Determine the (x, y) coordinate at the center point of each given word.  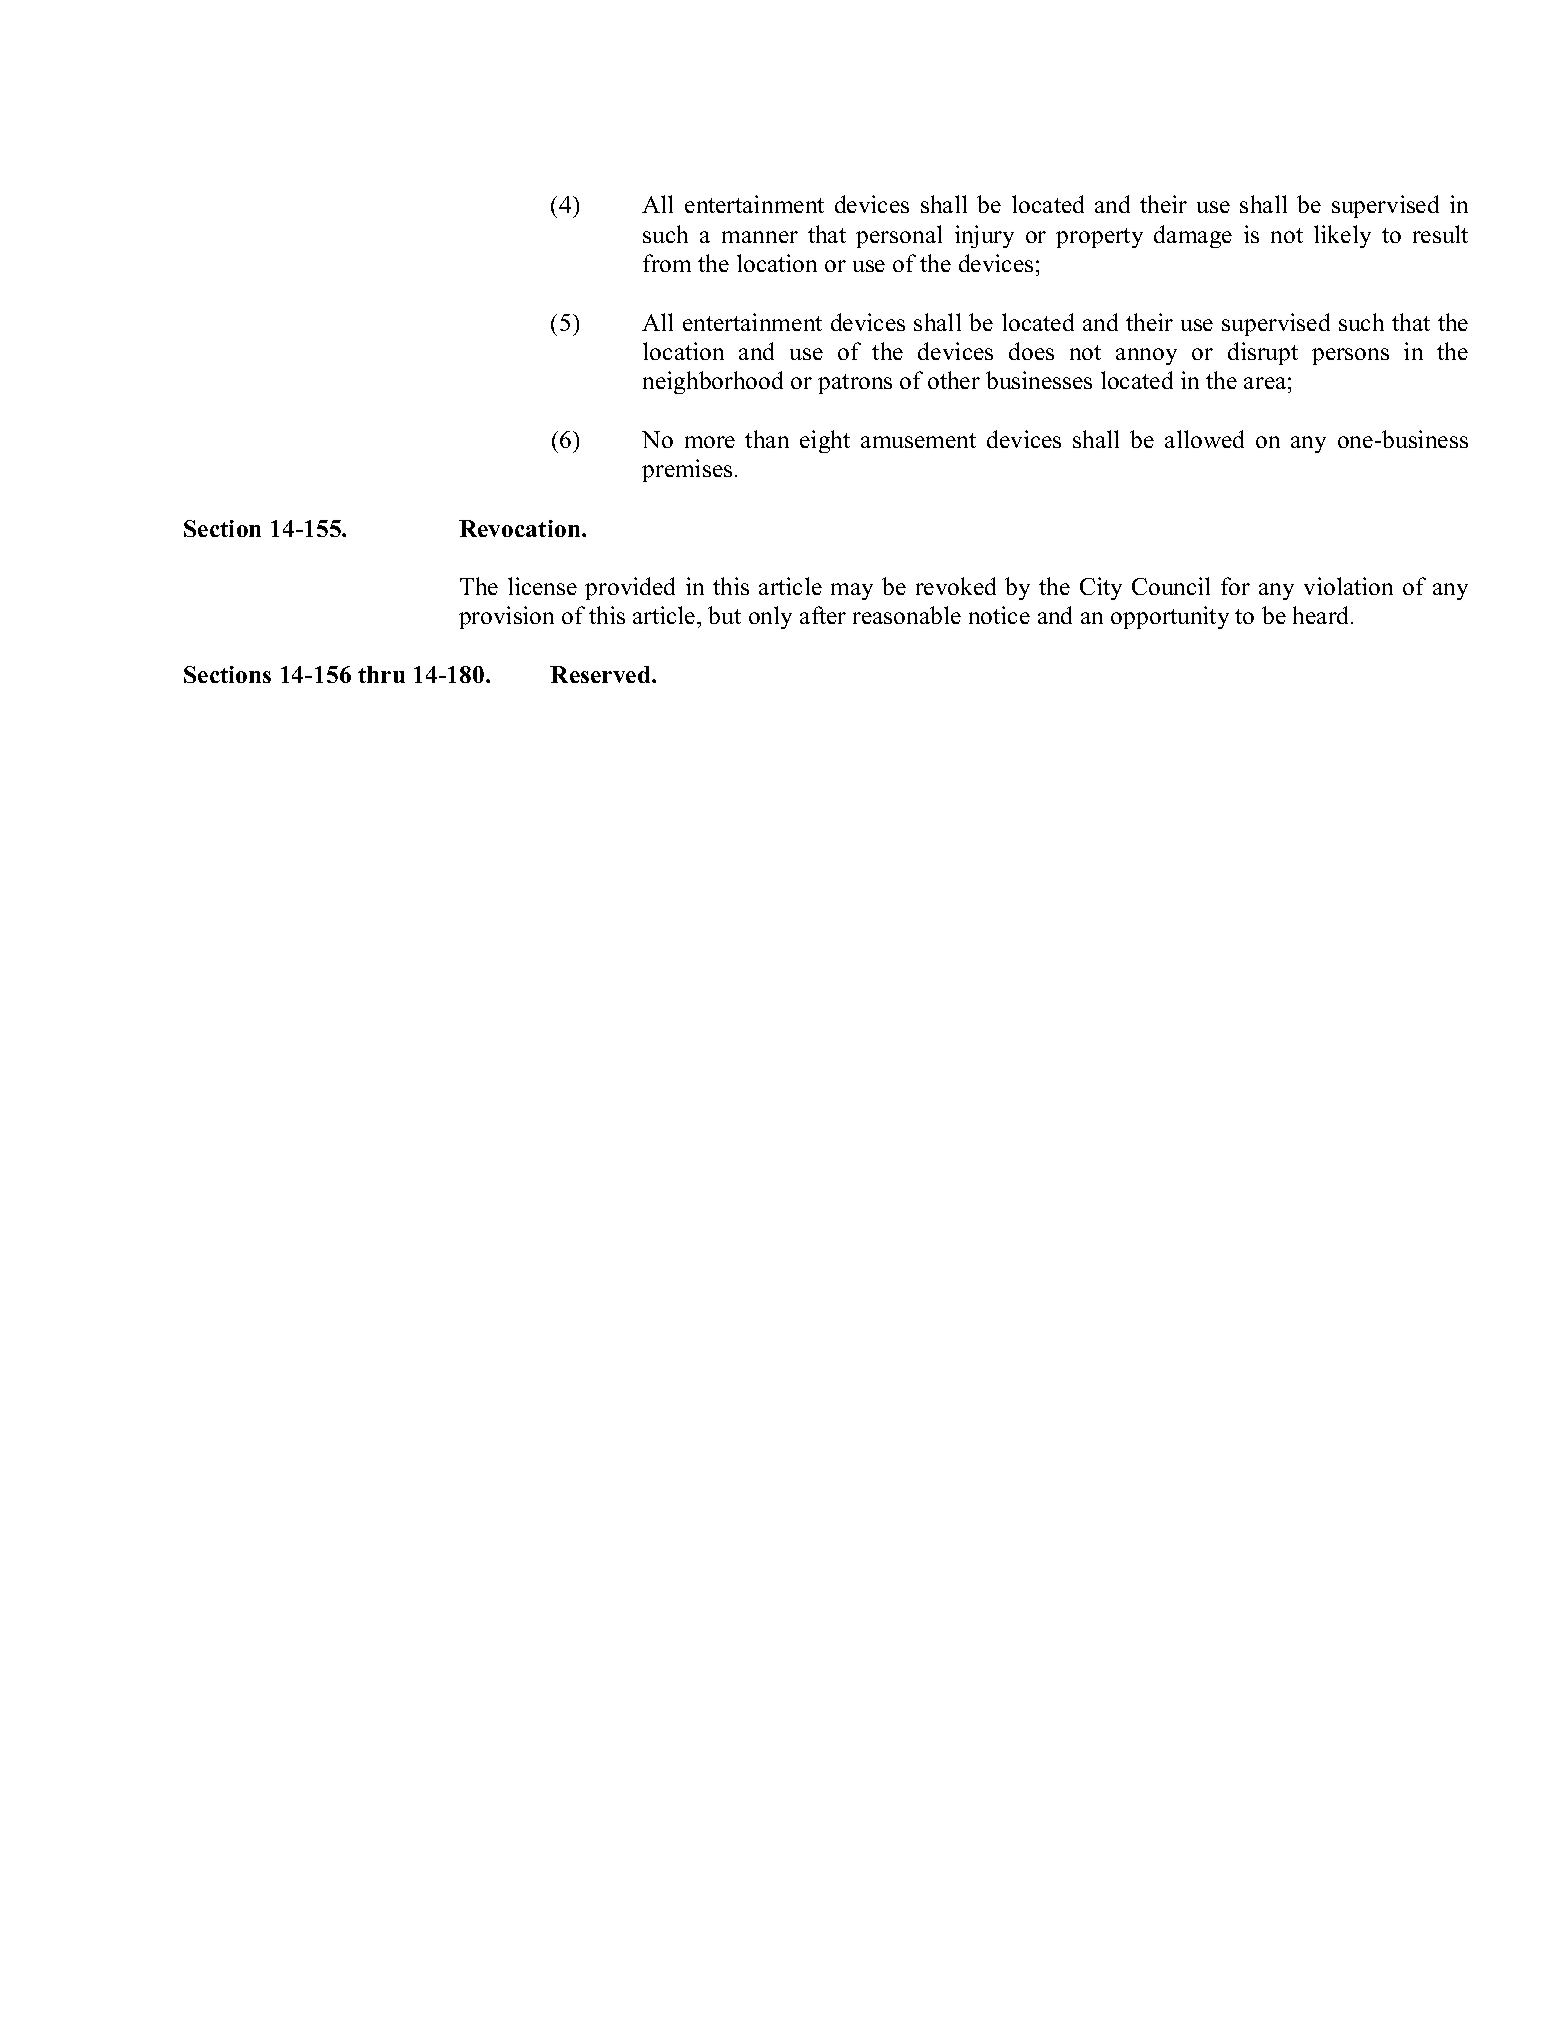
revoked (956, 586)
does (1031, 351)
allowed (1204, 439)
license (542, 586)
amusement (918, 440)
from (667, 263)
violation (1348, 586)
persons (1350, 356)
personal (899, 236)
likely (1342, 236)
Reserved (601, 674)
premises (687, 470)
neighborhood (713, 382)
